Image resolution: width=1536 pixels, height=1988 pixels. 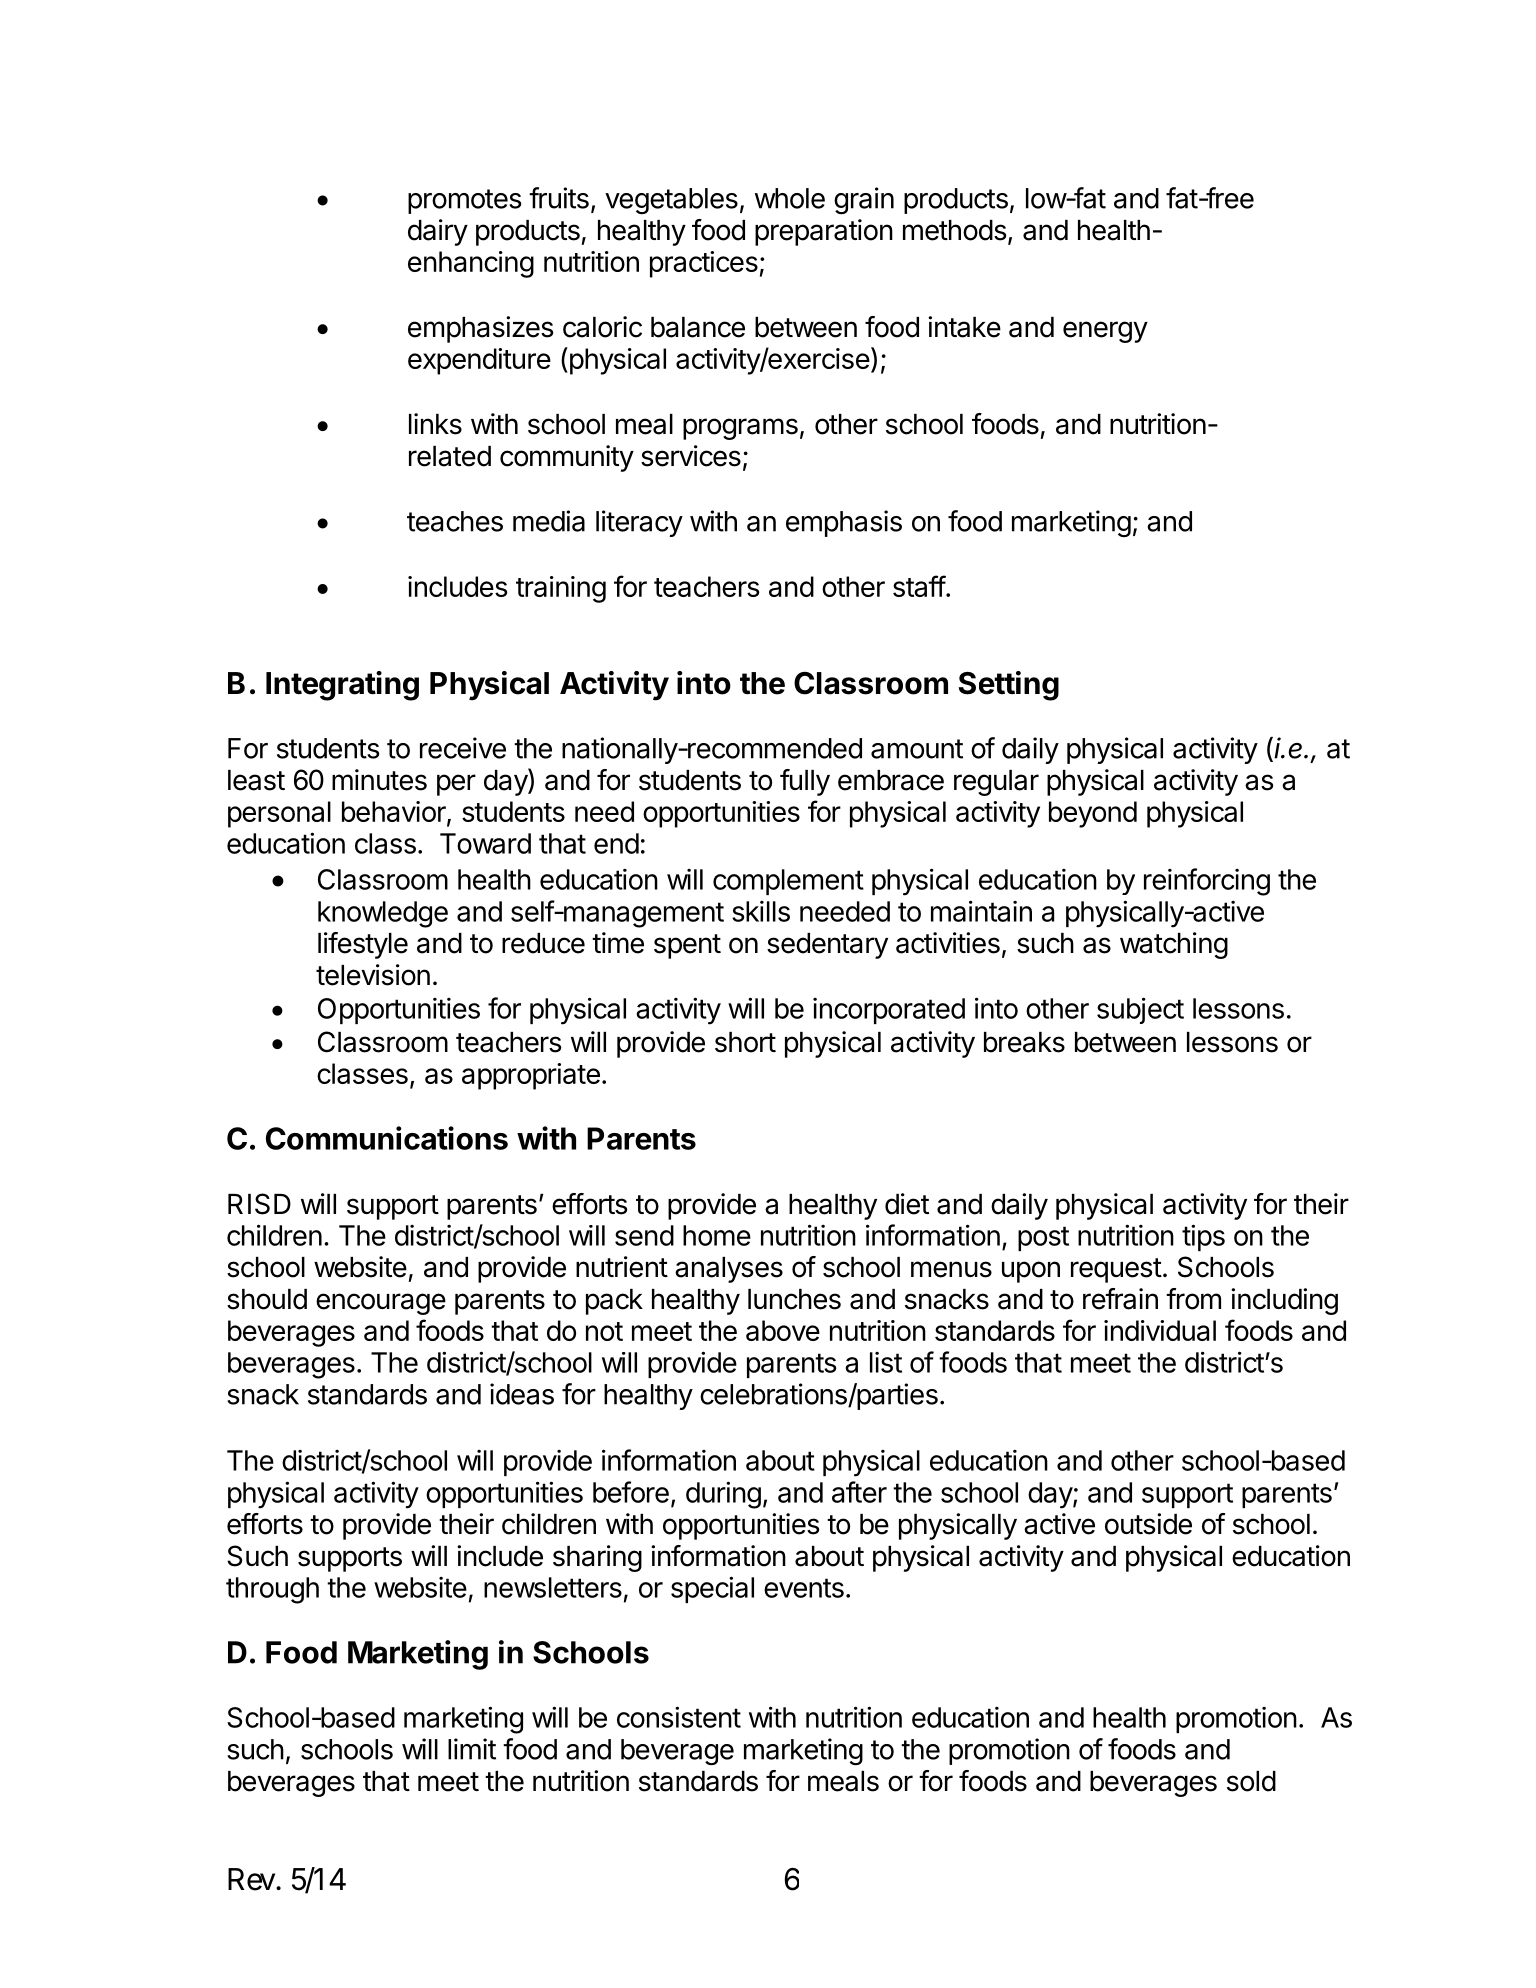 I want to click on energy, so click(x=1105, y=332).
